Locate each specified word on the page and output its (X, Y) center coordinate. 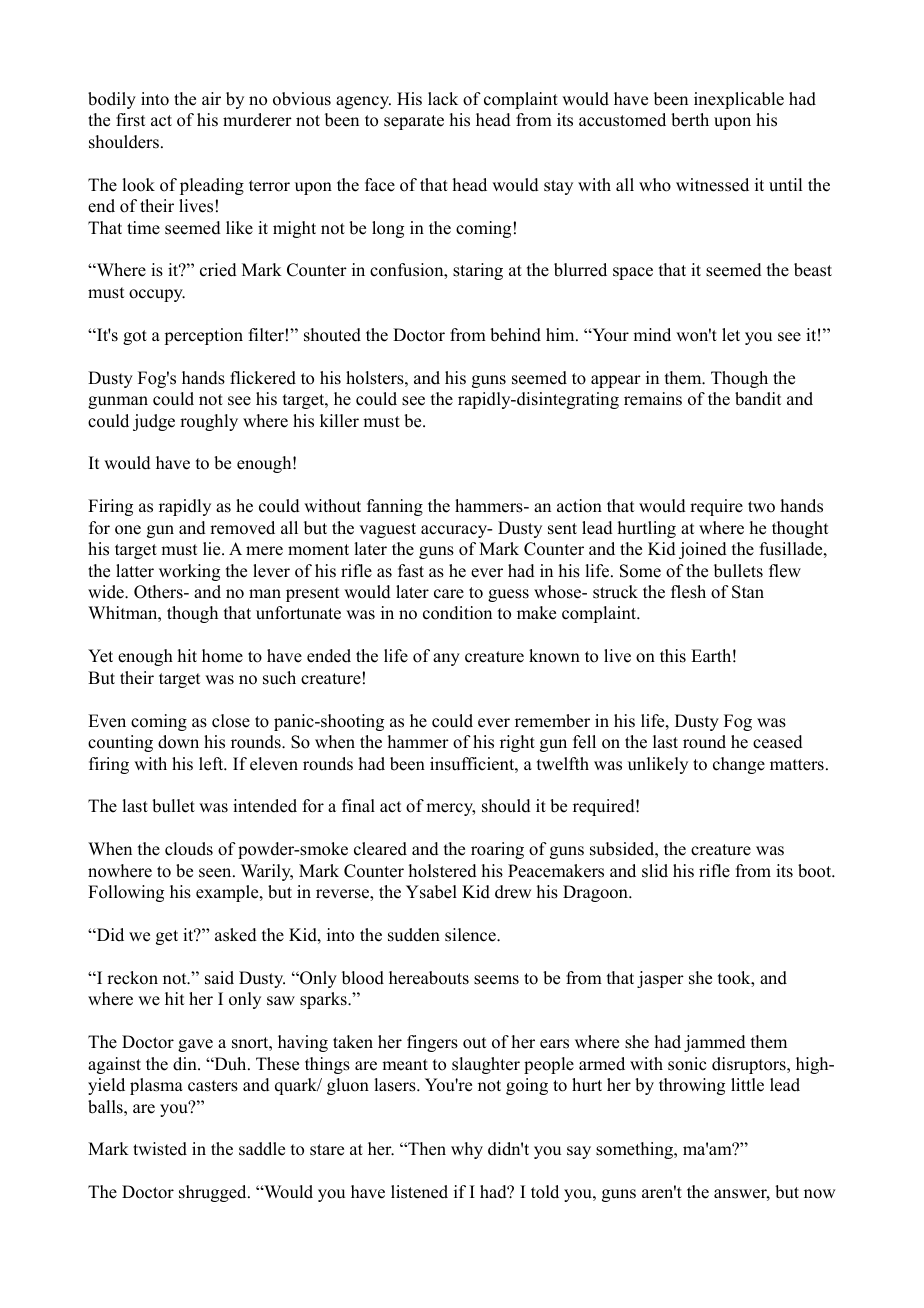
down (178, 742)
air (211, 98)
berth (690, 120)
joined (703, 550)
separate (414, 122)
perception (203, 336)
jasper (660, 979)
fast (411, 571)
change (739, 765)
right (517, 743)
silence (471, 935)
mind (652, 335)
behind (515, 335)
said (219, 978)
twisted (160, 1149)
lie (213, 549)
